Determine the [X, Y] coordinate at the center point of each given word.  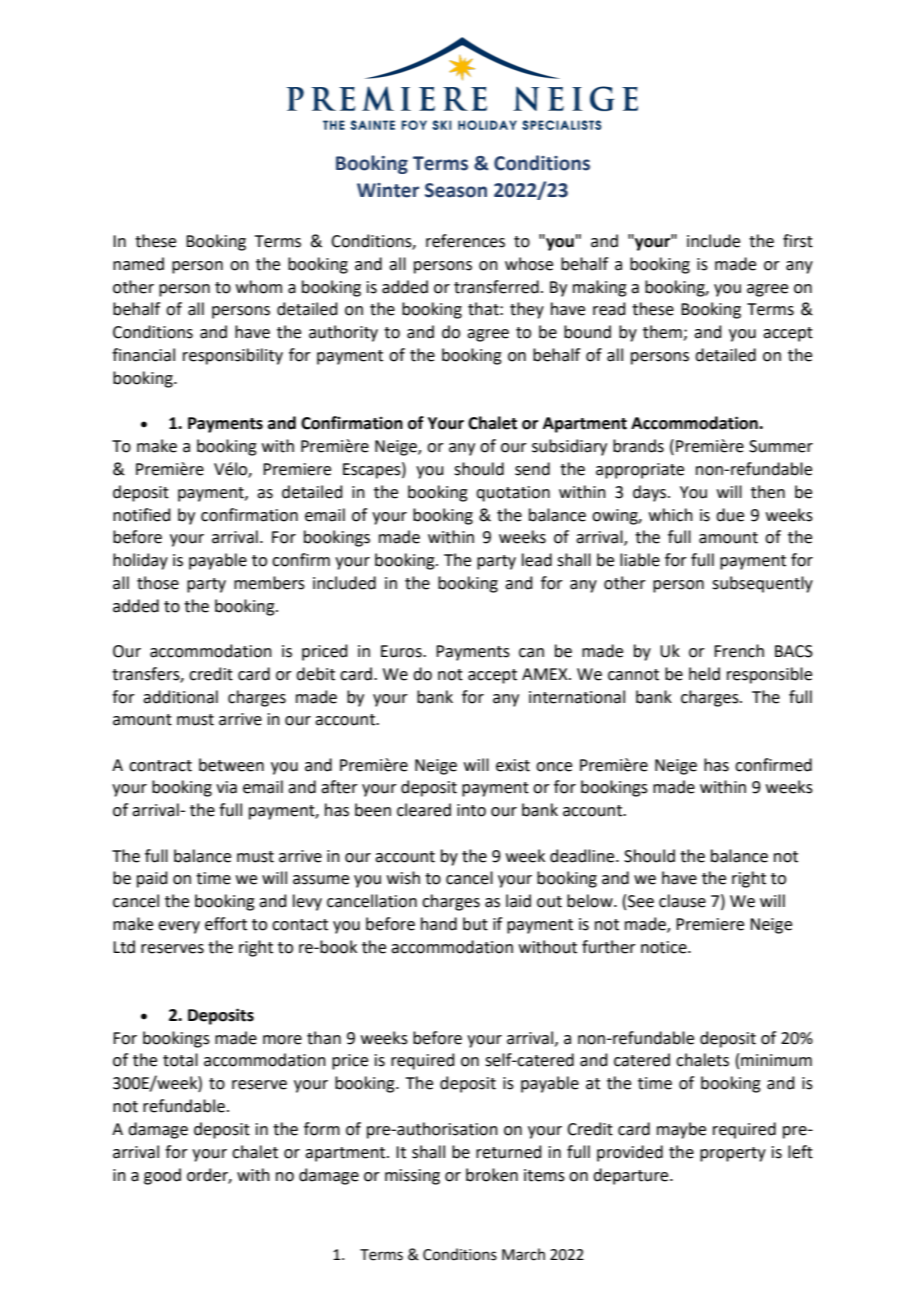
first [798, 241]
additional [180, 697]
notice [665, 947]
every [179, 927]
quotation [513, 494]
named [138, 264]
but [475, 924]
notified [142, 515]
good [162, 1176]
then [768, 492]
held [704, 674]
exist [513, 765]
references [465, 241]
